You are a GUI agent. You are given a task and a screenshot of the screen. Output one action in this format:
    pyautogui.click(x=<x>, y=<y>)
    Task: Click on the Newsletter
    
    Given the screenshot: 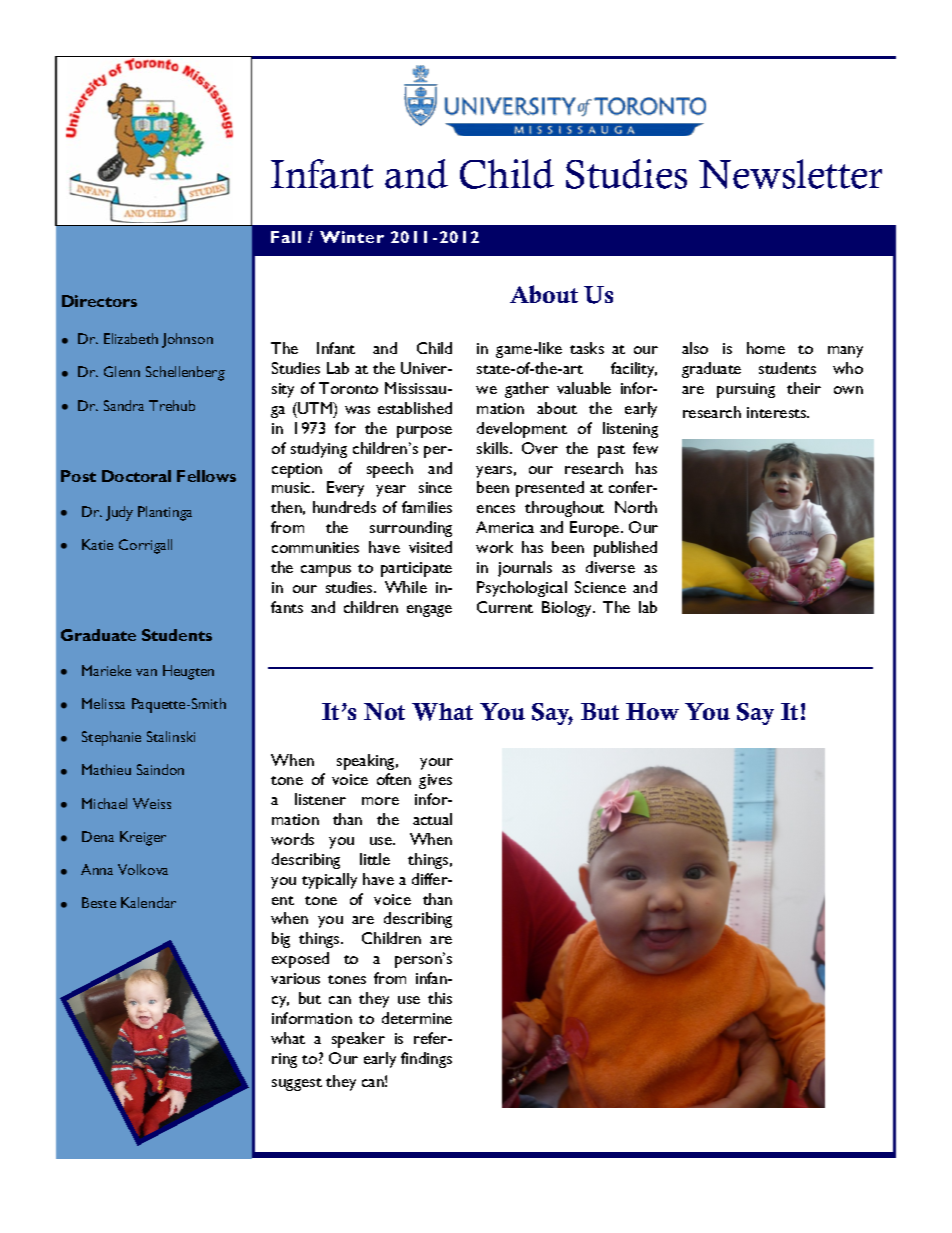 What is the action you would take?
    pyautogui.click(x=790, y=174)
